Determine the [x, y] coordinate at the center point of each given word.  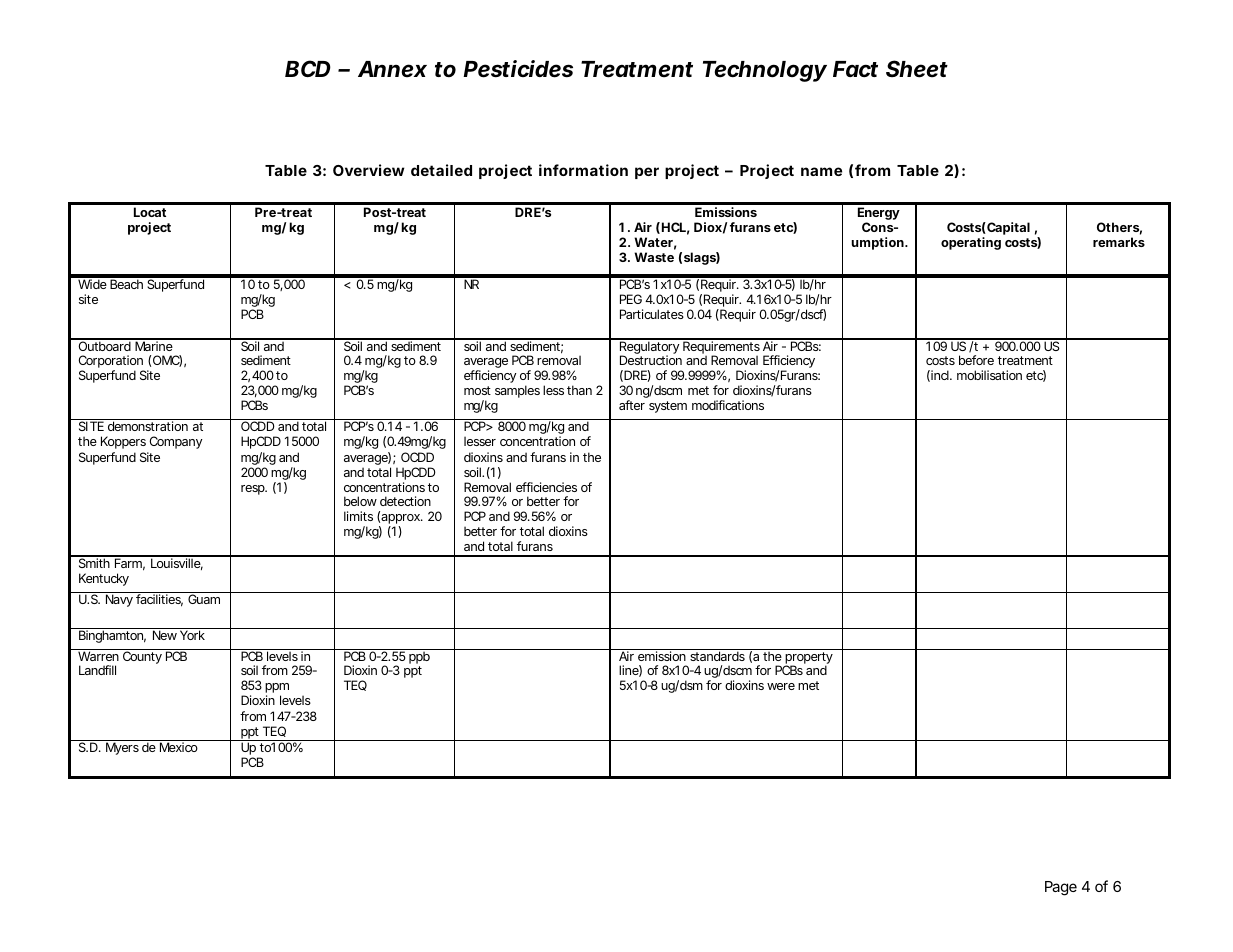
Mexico [179, 747]
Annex [392, 69]
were [781, 686]
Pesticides [518, 69]
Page [1061, 888]
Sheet [917, 69]
